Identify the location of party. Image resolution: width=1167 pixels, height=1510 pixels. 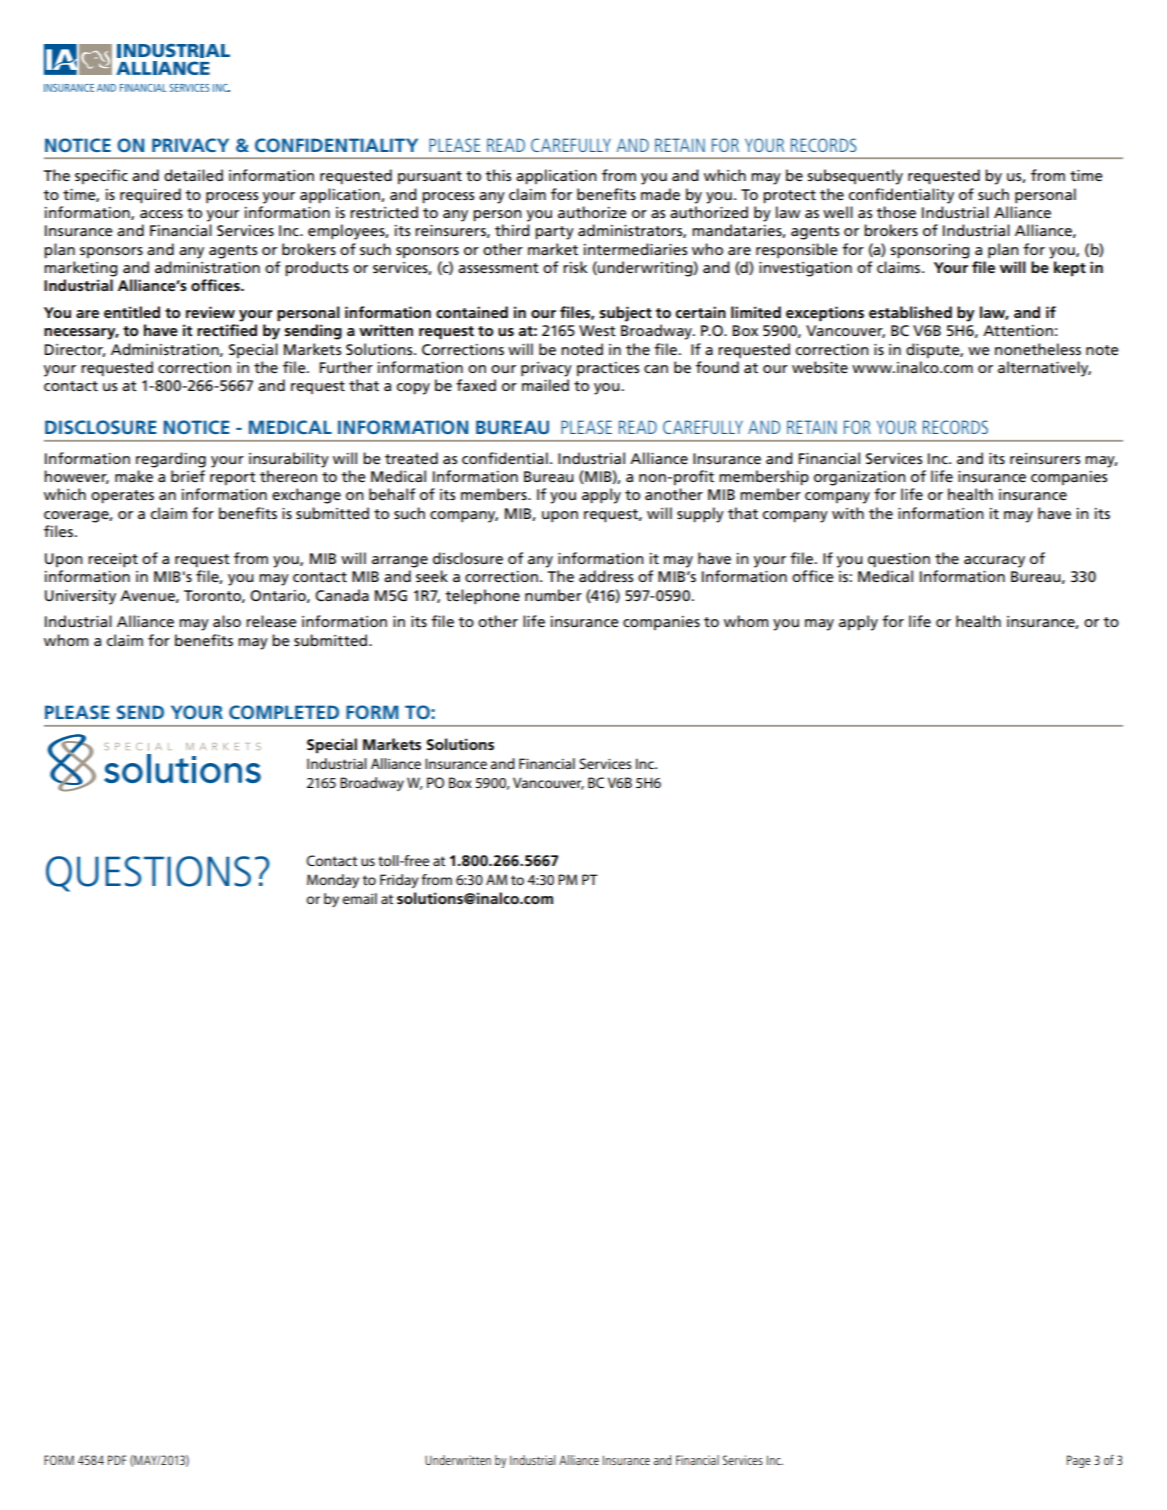
(554, 233).
